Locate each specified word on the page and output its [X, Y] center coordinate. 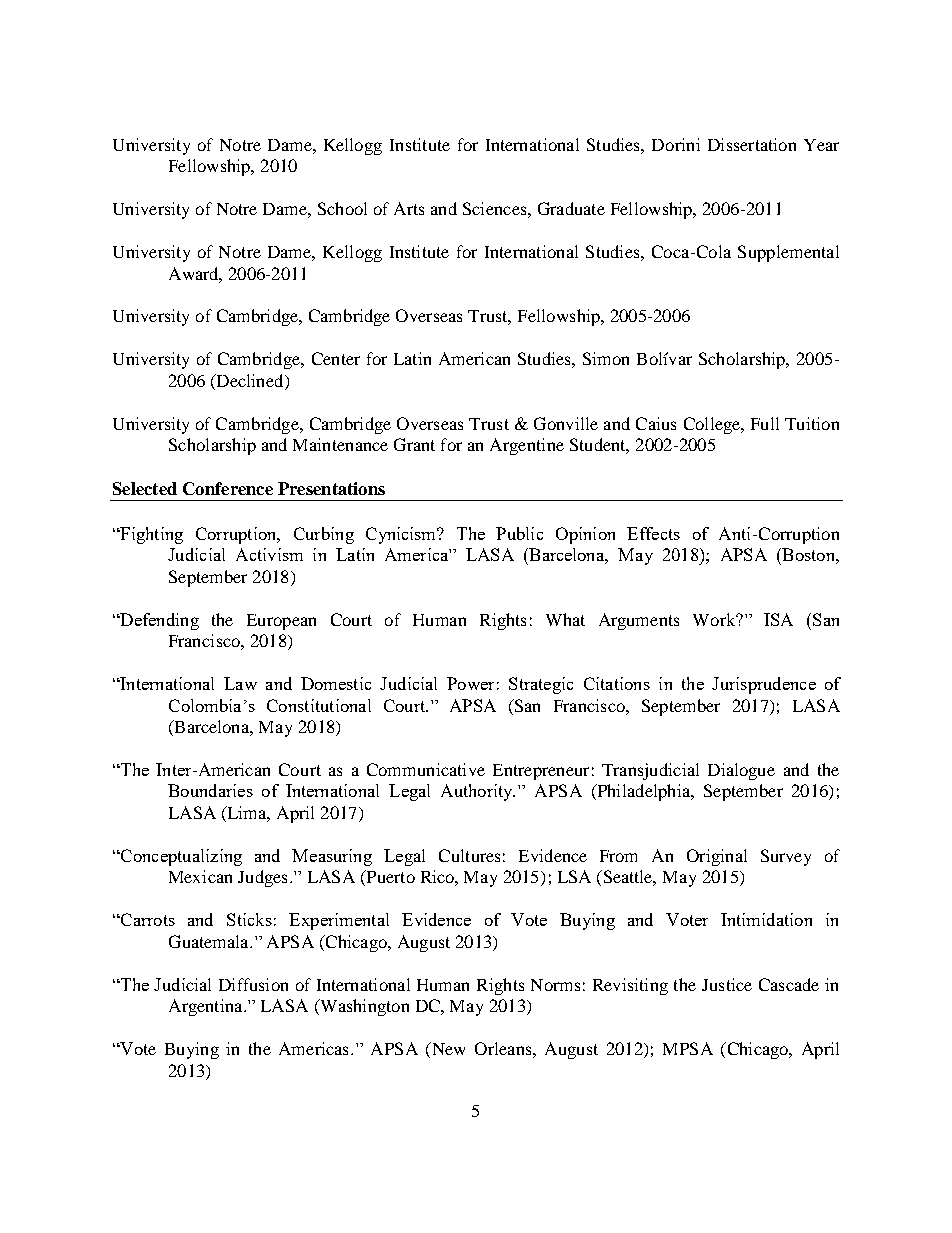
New [447, 1050]
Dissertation [752, 144]
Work [715, 619]
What [565, 619]
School [342, 208]
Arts [409, 208]
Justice [727, 984]
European [281, 622]
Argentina [207, 1007]
